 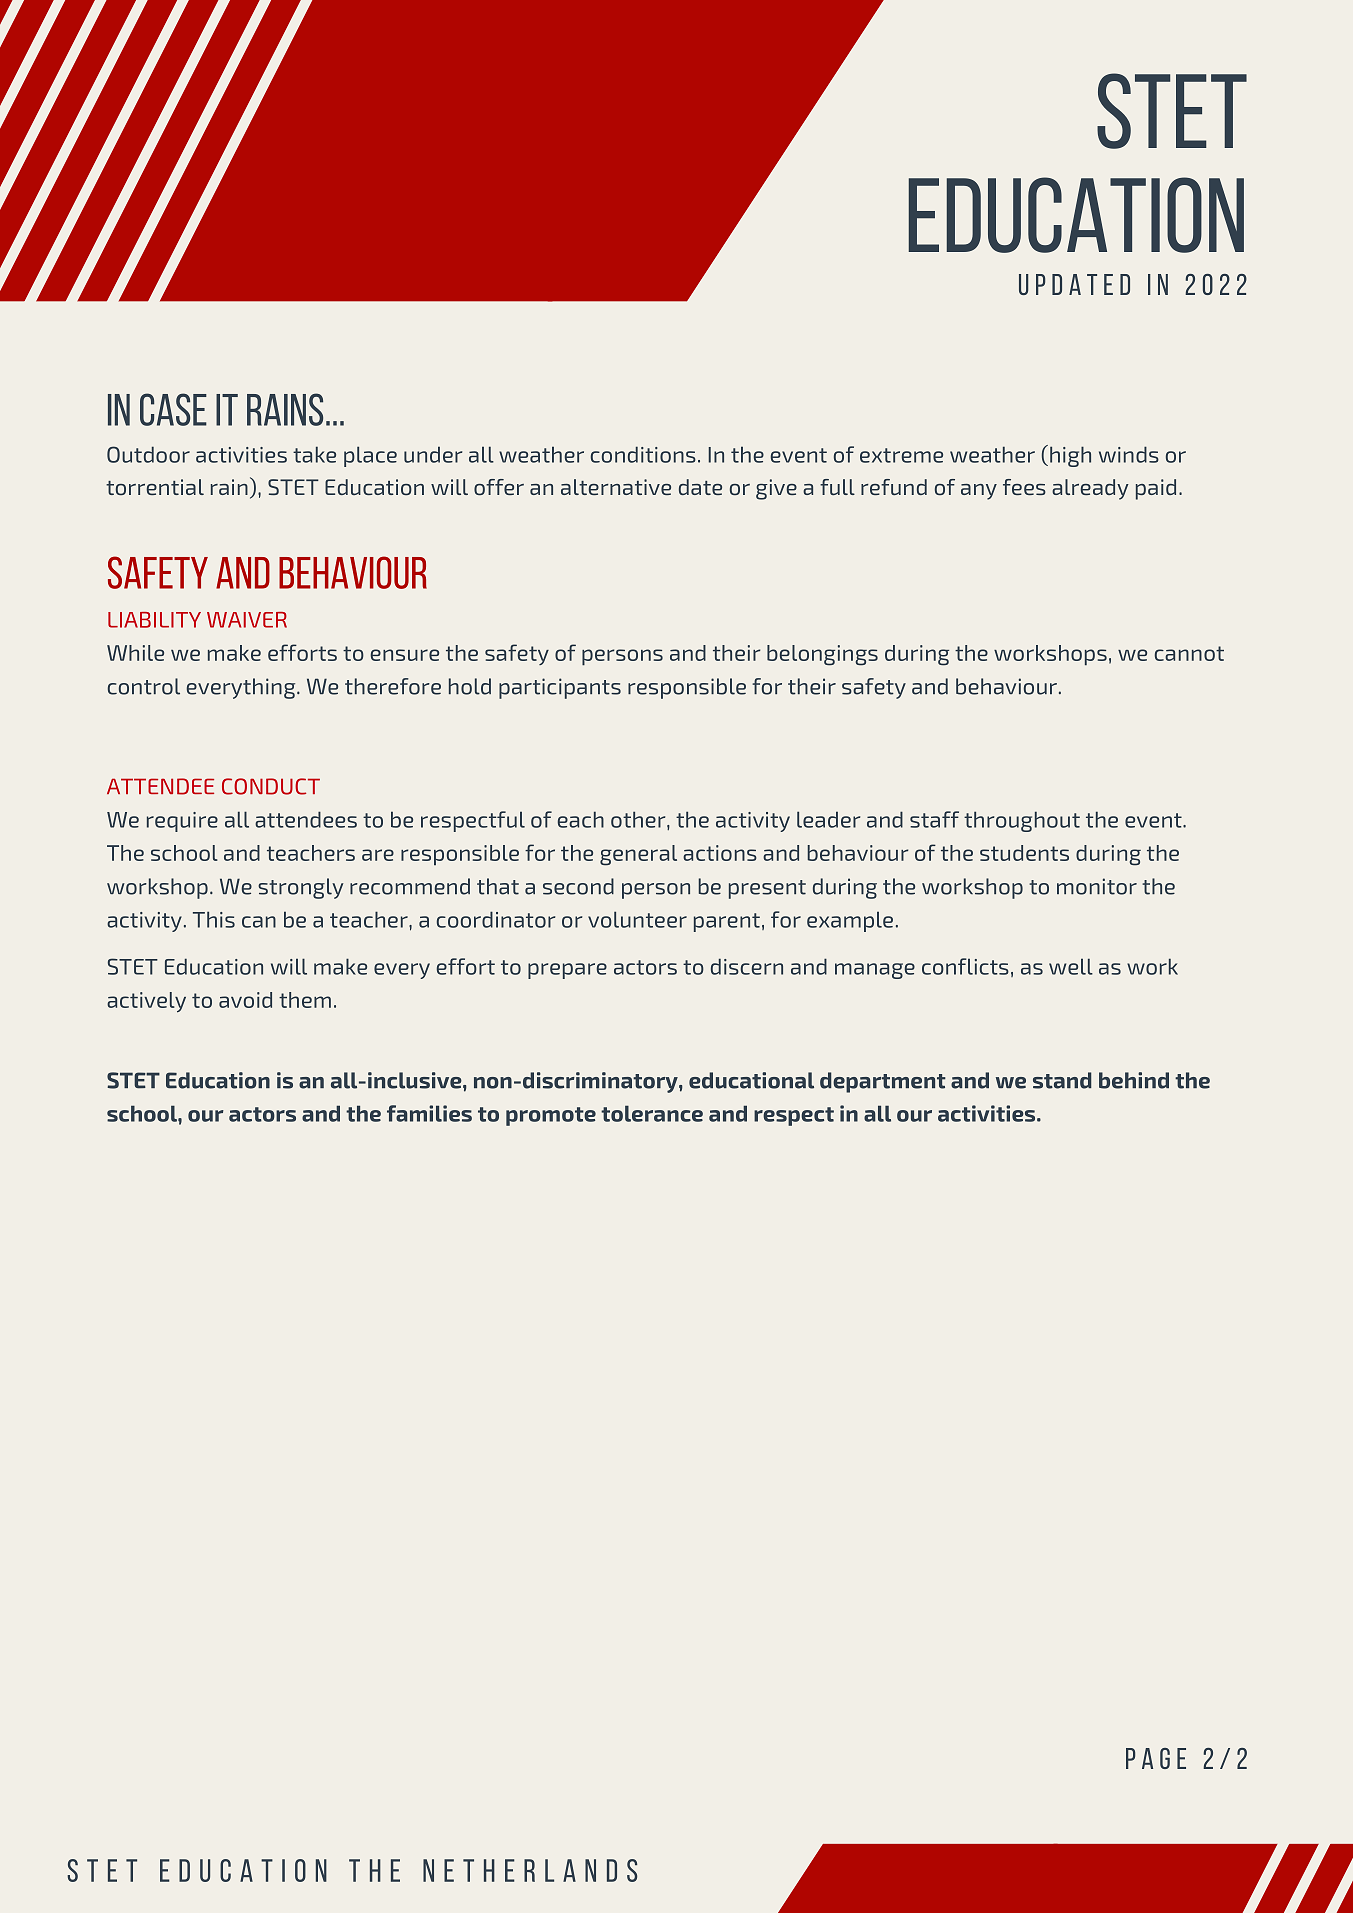 I want to click on families, so click(x=429, y=1113).
